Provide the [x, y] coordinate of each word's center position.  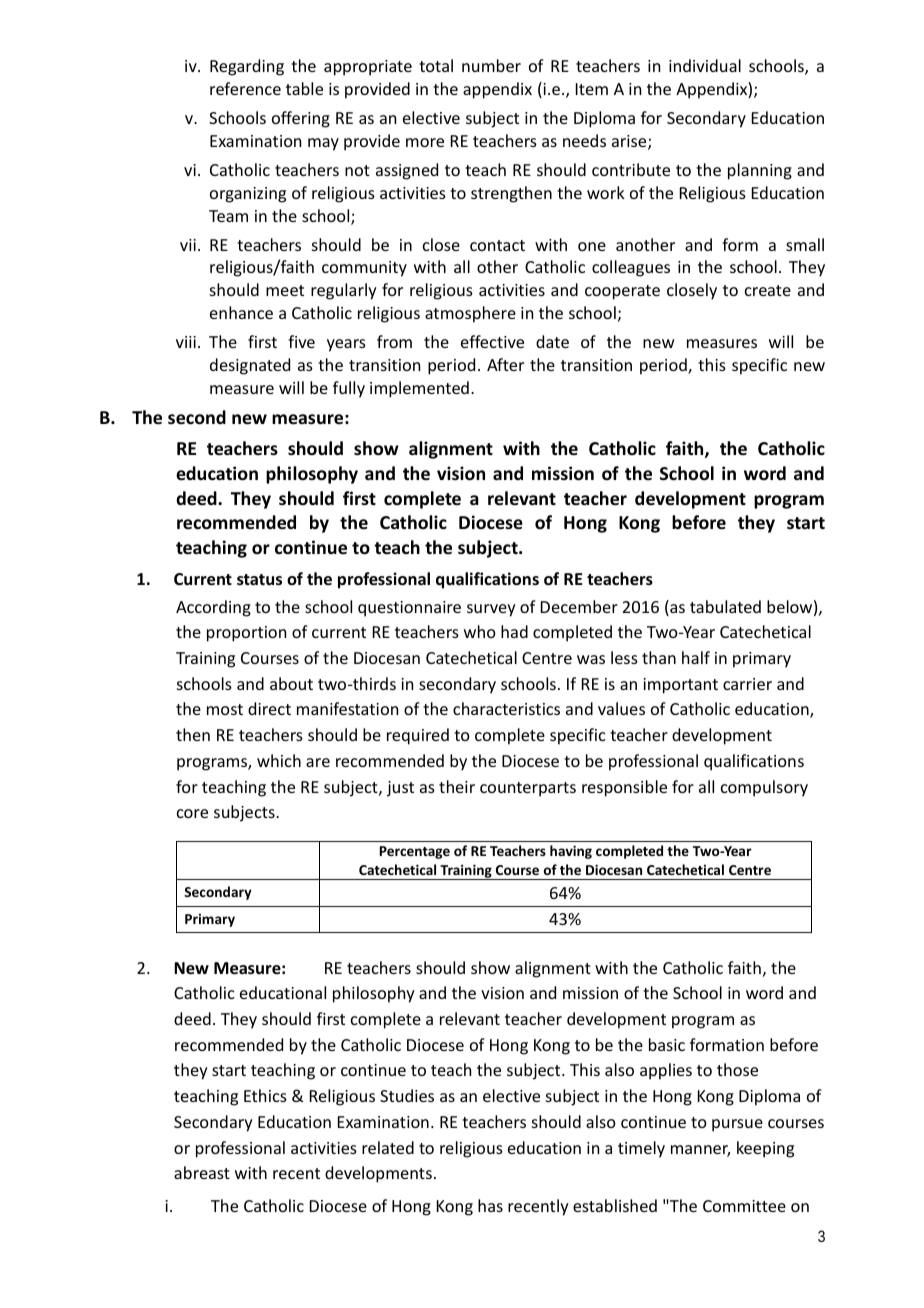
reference [245, 88]
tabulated [725, 606]
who [480, 631]
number [491, 65]
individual [705, 65]
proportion [246, 634]
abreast [202, 1172]
